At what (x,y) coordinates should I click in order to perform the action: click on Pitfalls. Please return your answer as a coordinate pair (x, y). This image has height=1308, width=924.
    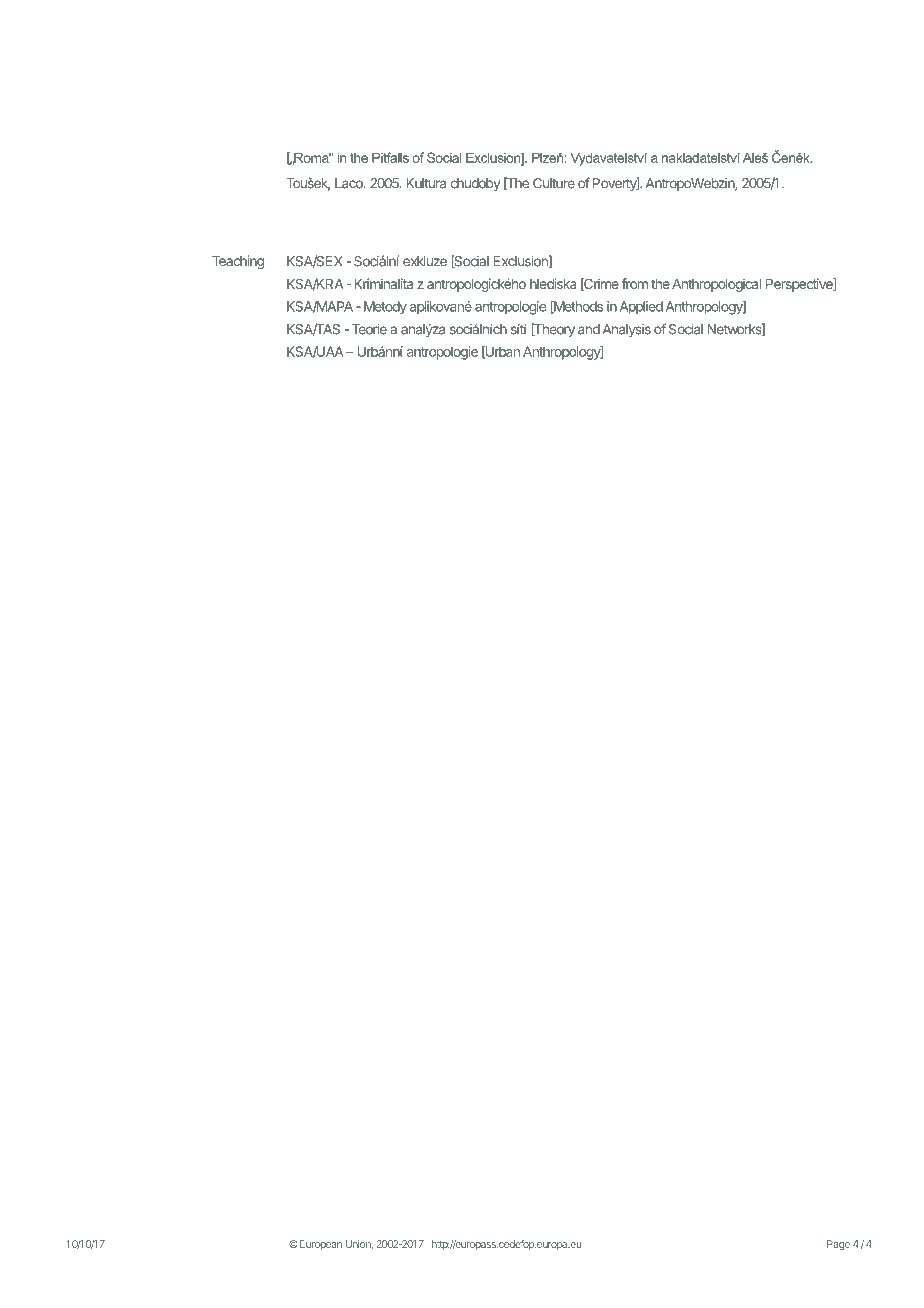
    Looking at the image, I should click on (390, 157).
